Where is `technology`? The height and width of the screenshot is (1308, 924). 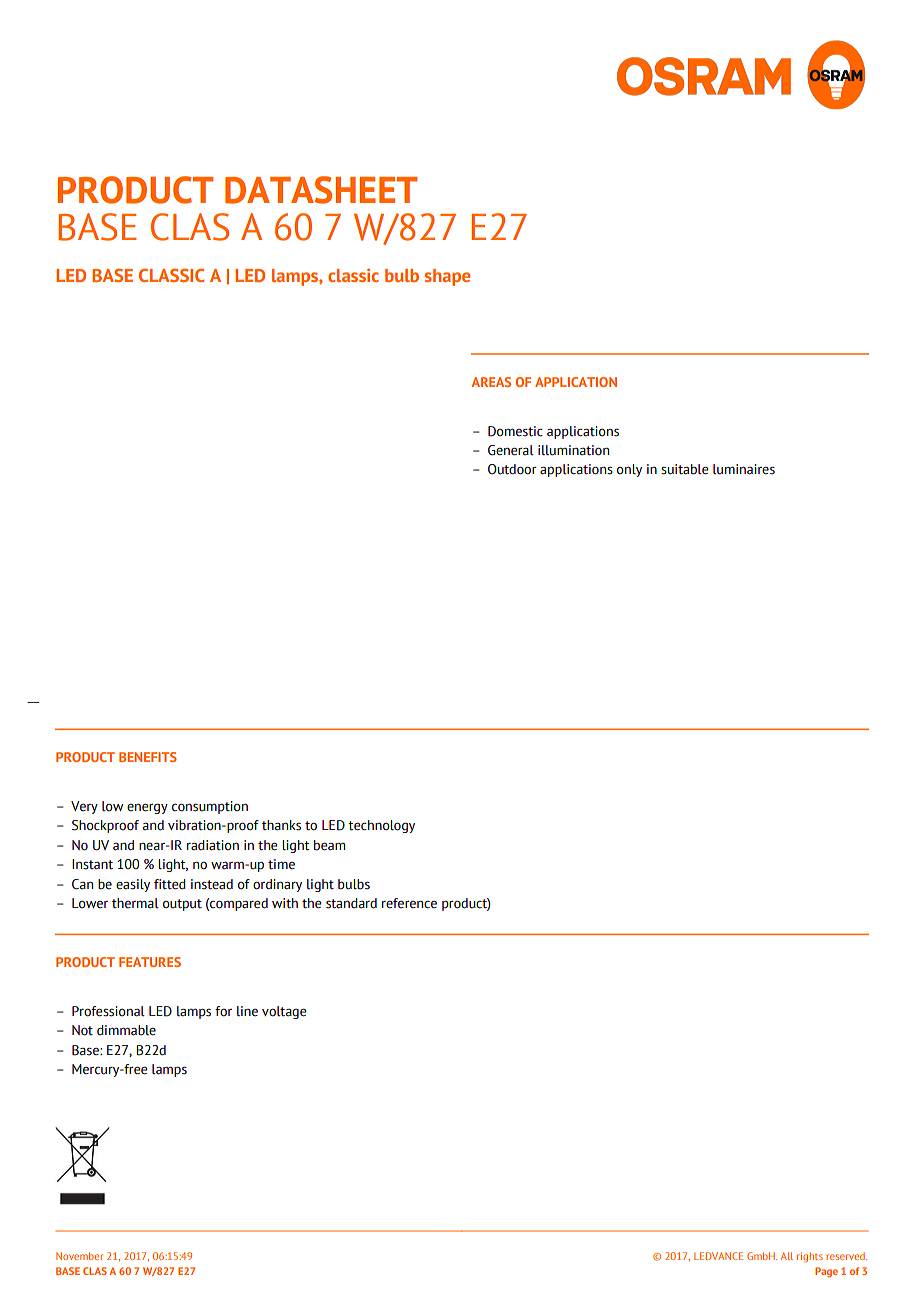
technology is located at coordinates (381, 826).
